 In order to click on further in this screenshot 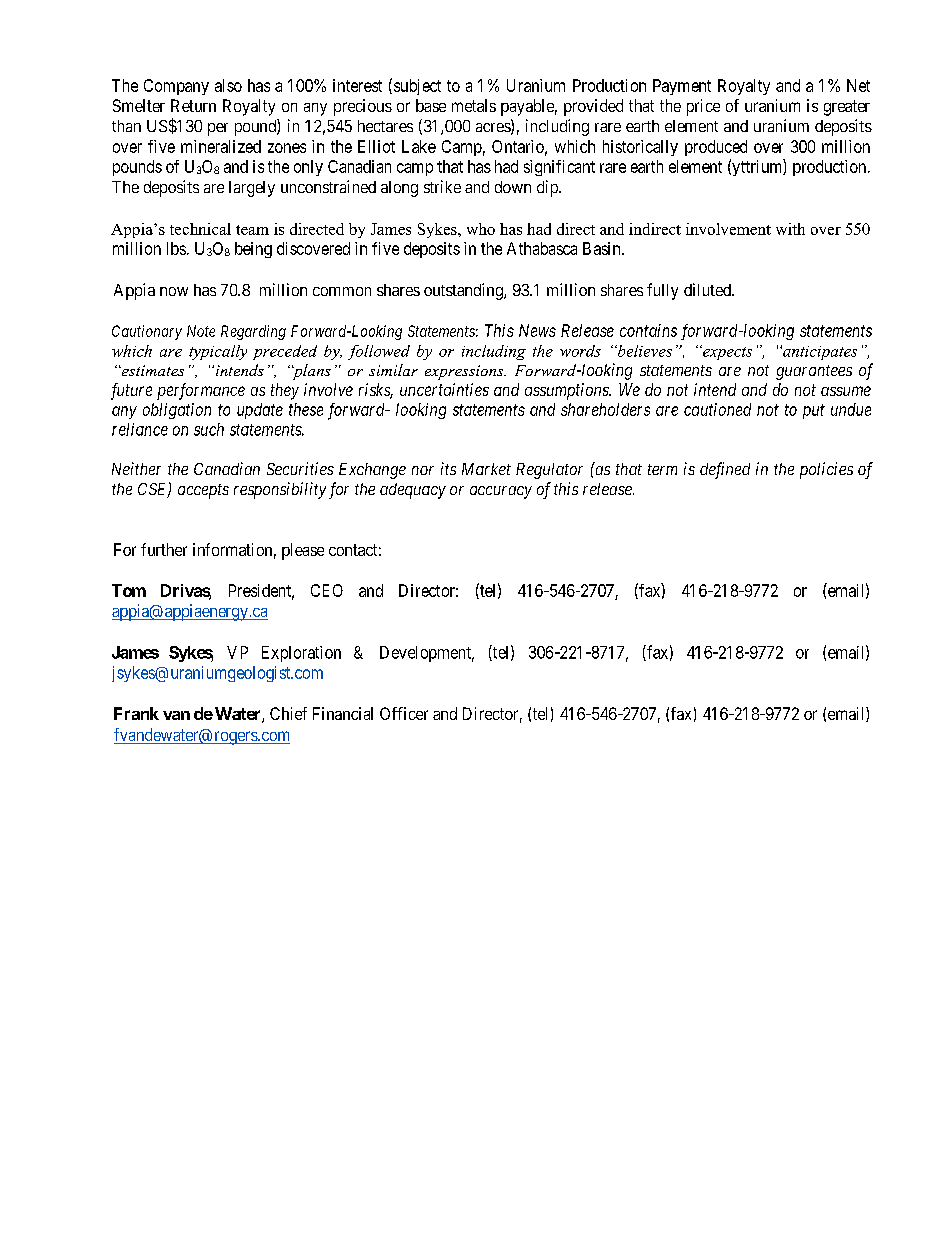, I will do `click(164, 549)`.
